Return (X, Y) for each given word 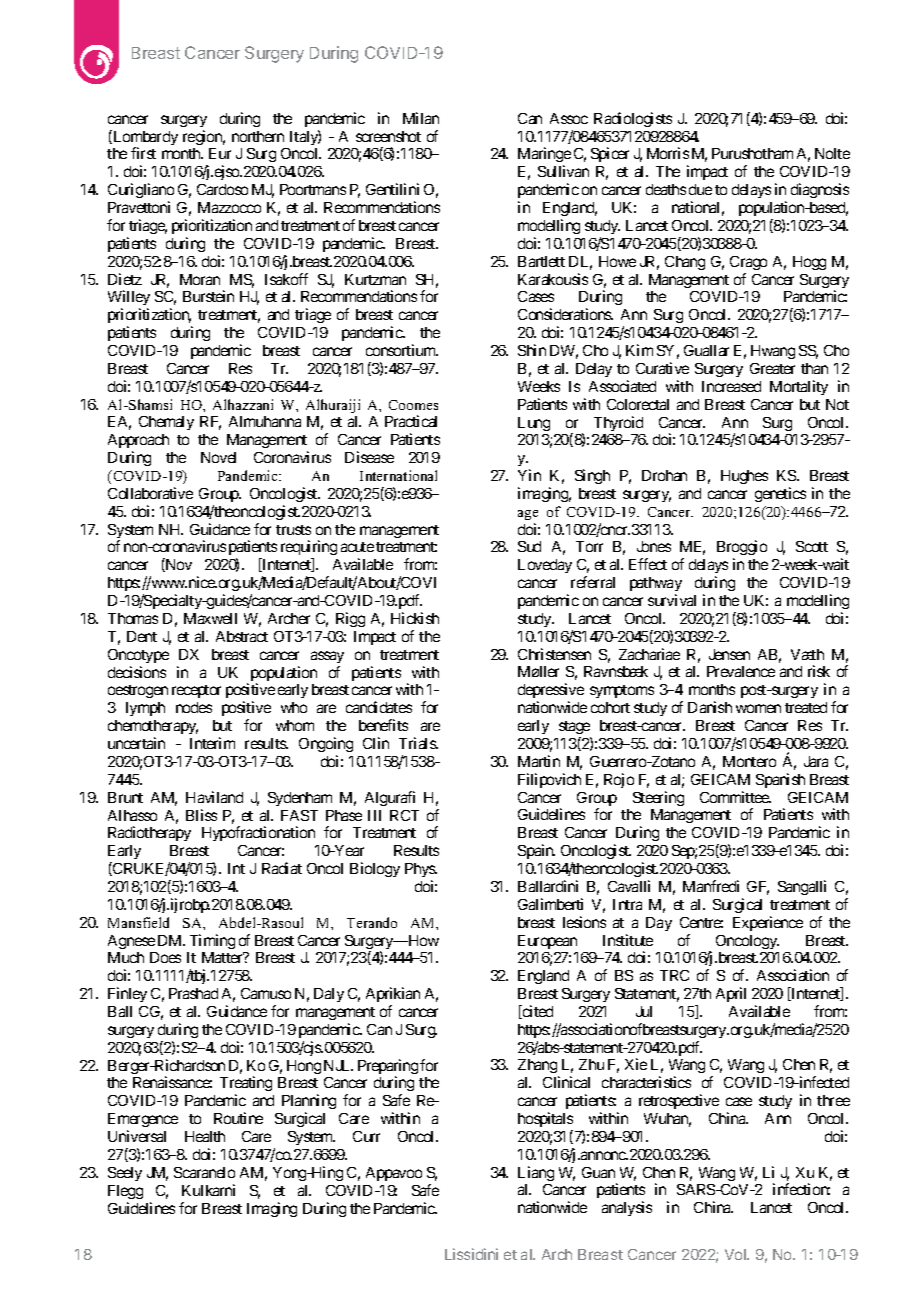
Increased (731, 386)
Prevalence (741, 671)
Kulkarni (208, 1190)
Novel (218, 457)
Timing (212, 941)
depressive (551, 692)
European (547, 942)
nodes (194, 707)
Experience (768, 923)
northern (258, 136)
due (700, 189)
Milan (421, 118)
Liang (536, 1173)
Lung (534, 424)
